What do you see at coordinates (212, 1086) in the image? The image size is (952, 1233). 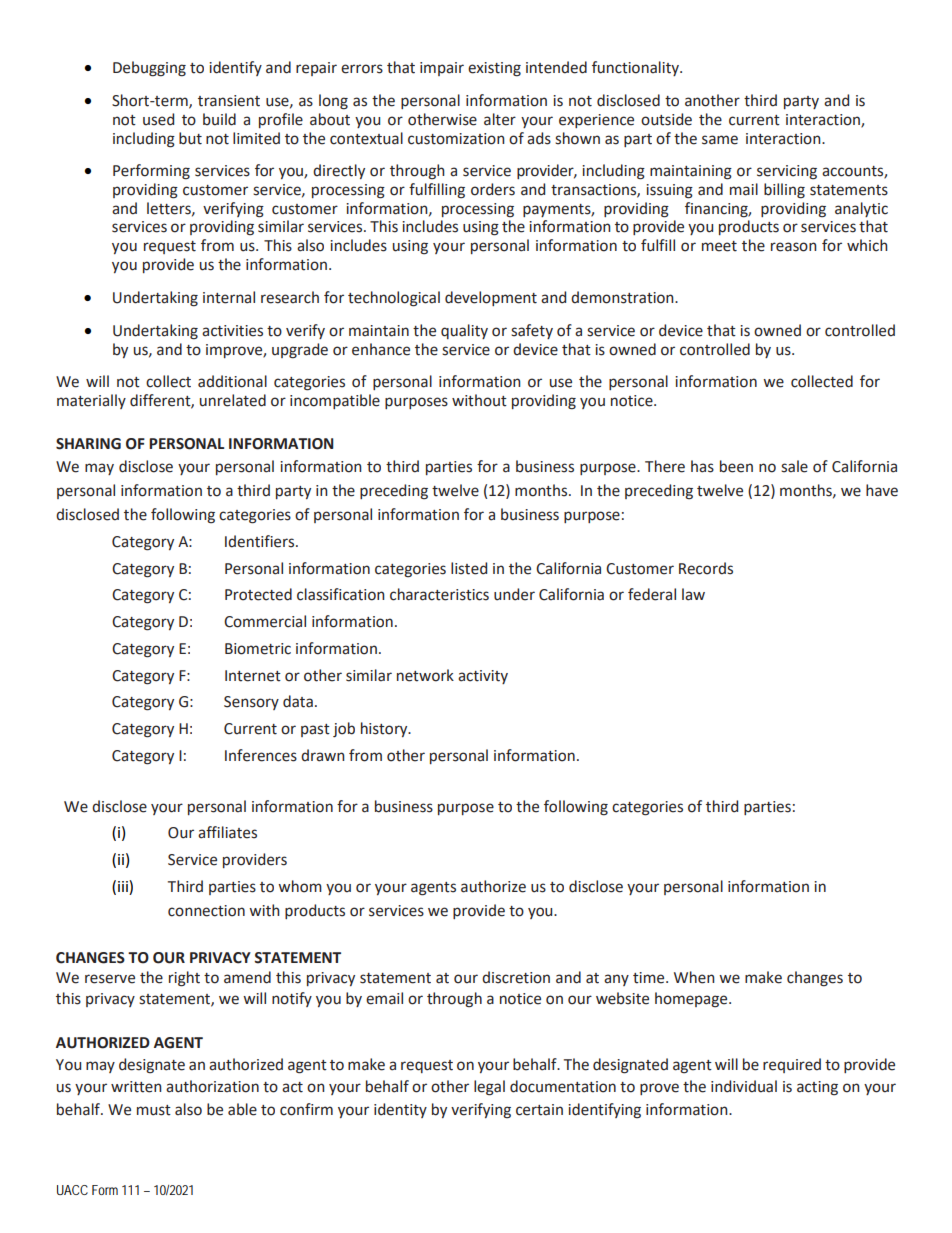 I see `authorization` at bounding box center [212, 1086].
